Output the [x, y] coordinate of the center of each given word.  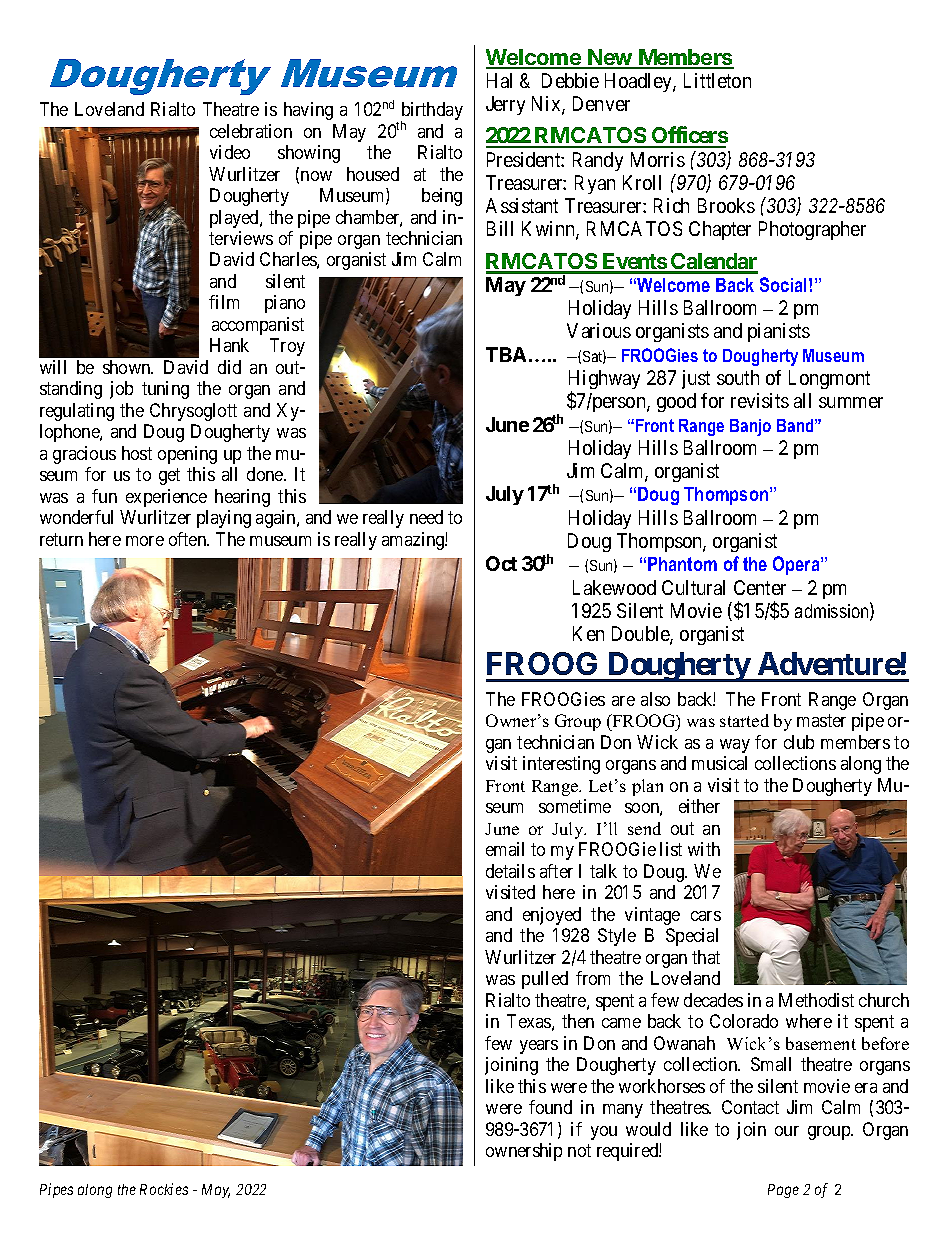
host [137, 453]
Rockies [164, 1189]
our [787, 1131]
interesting [561, 765]
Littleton [717, 80]
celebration [251, 131]
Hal [499, 80]
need [426, 517]
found [550, 1107]
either [699, 806]
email [505, 849]
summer [851, 402]
